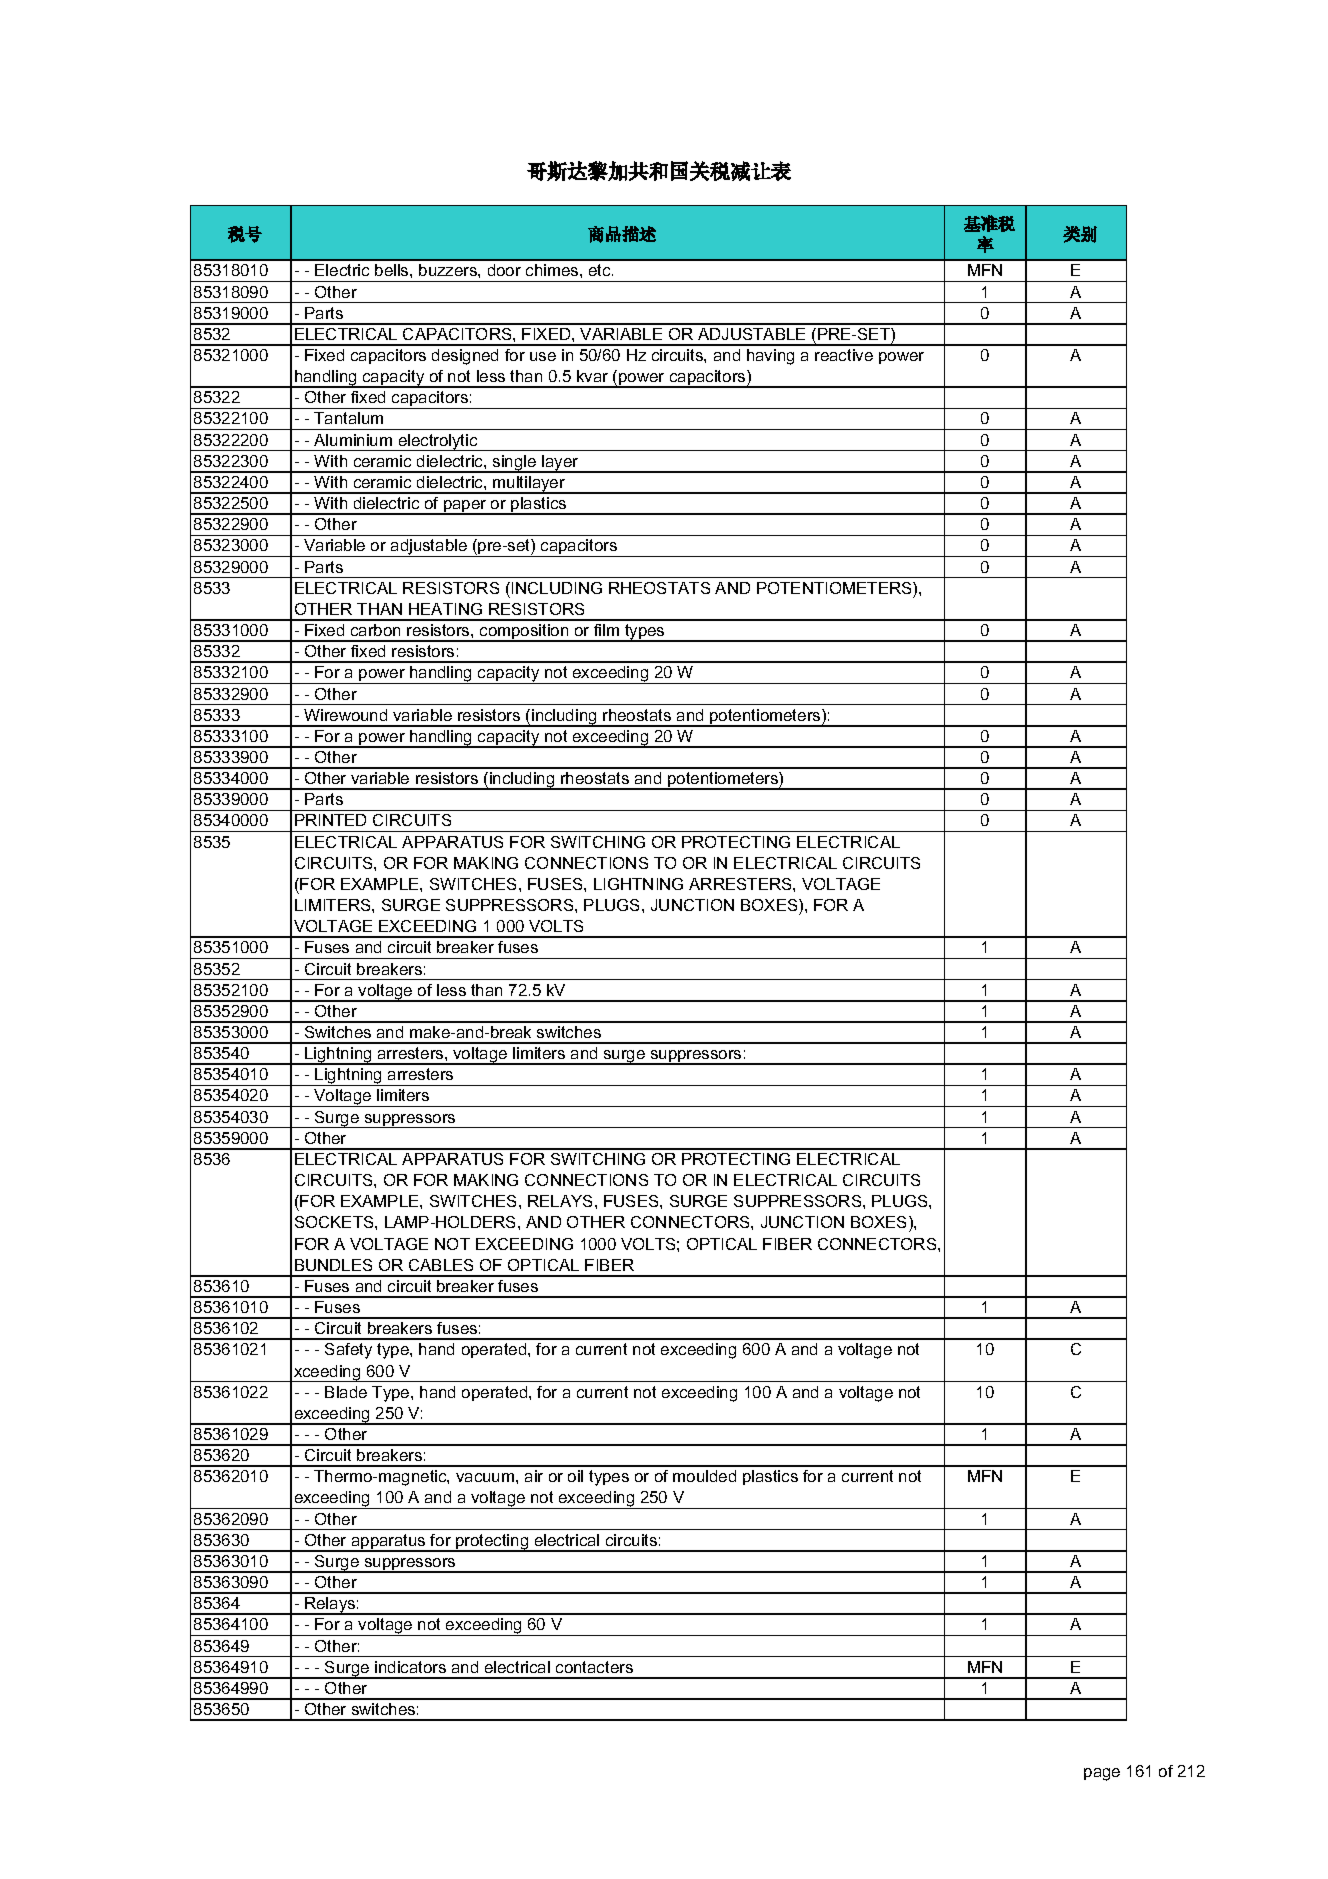  I want to click on kvar, so click(592, 376).
